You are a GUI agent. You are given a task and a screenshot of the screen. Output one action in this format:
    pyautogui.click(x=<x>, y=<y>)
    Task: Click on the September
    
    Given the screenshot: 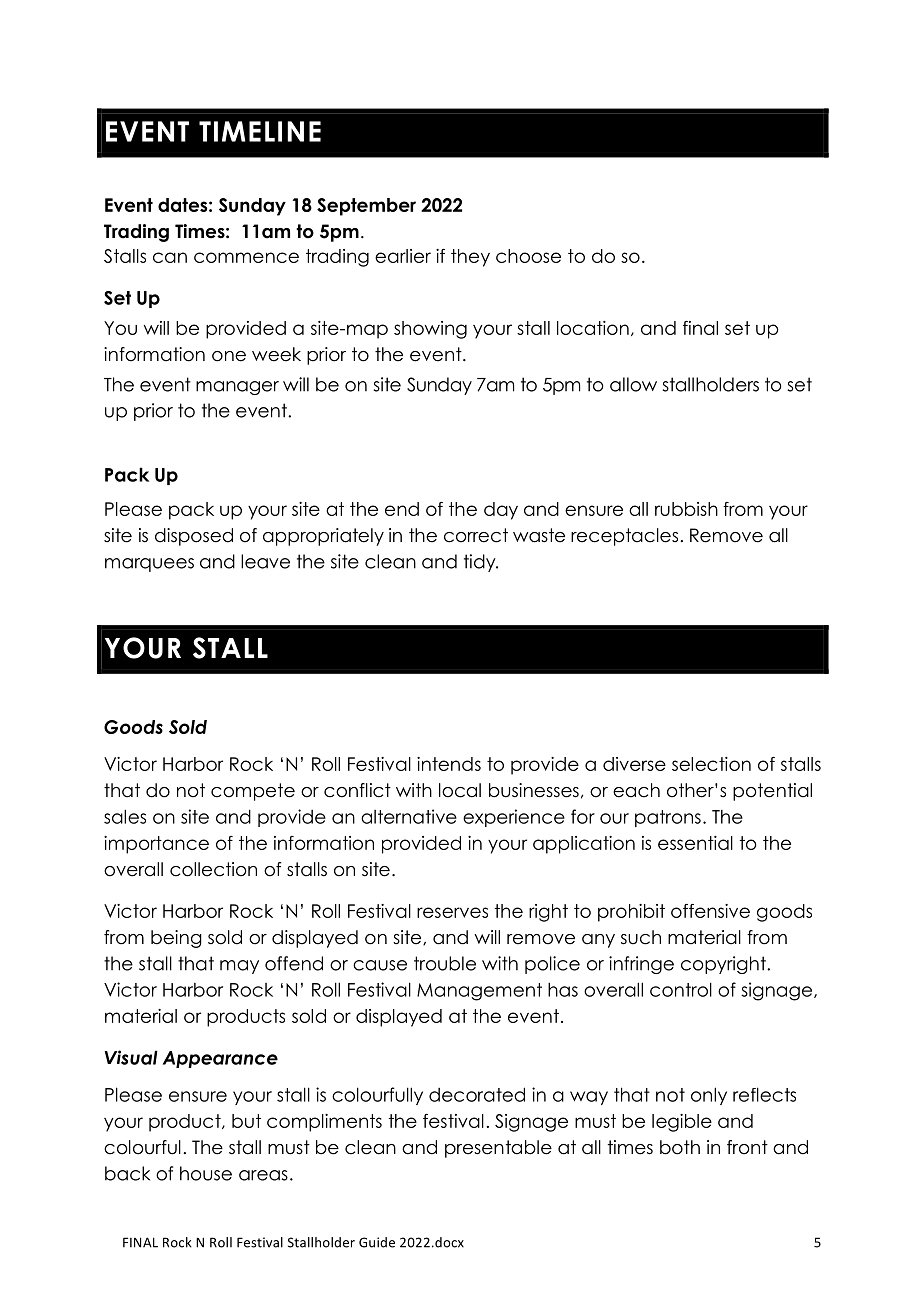 What is the action you would take?
    pyautogui.click(x=366, y=207)
